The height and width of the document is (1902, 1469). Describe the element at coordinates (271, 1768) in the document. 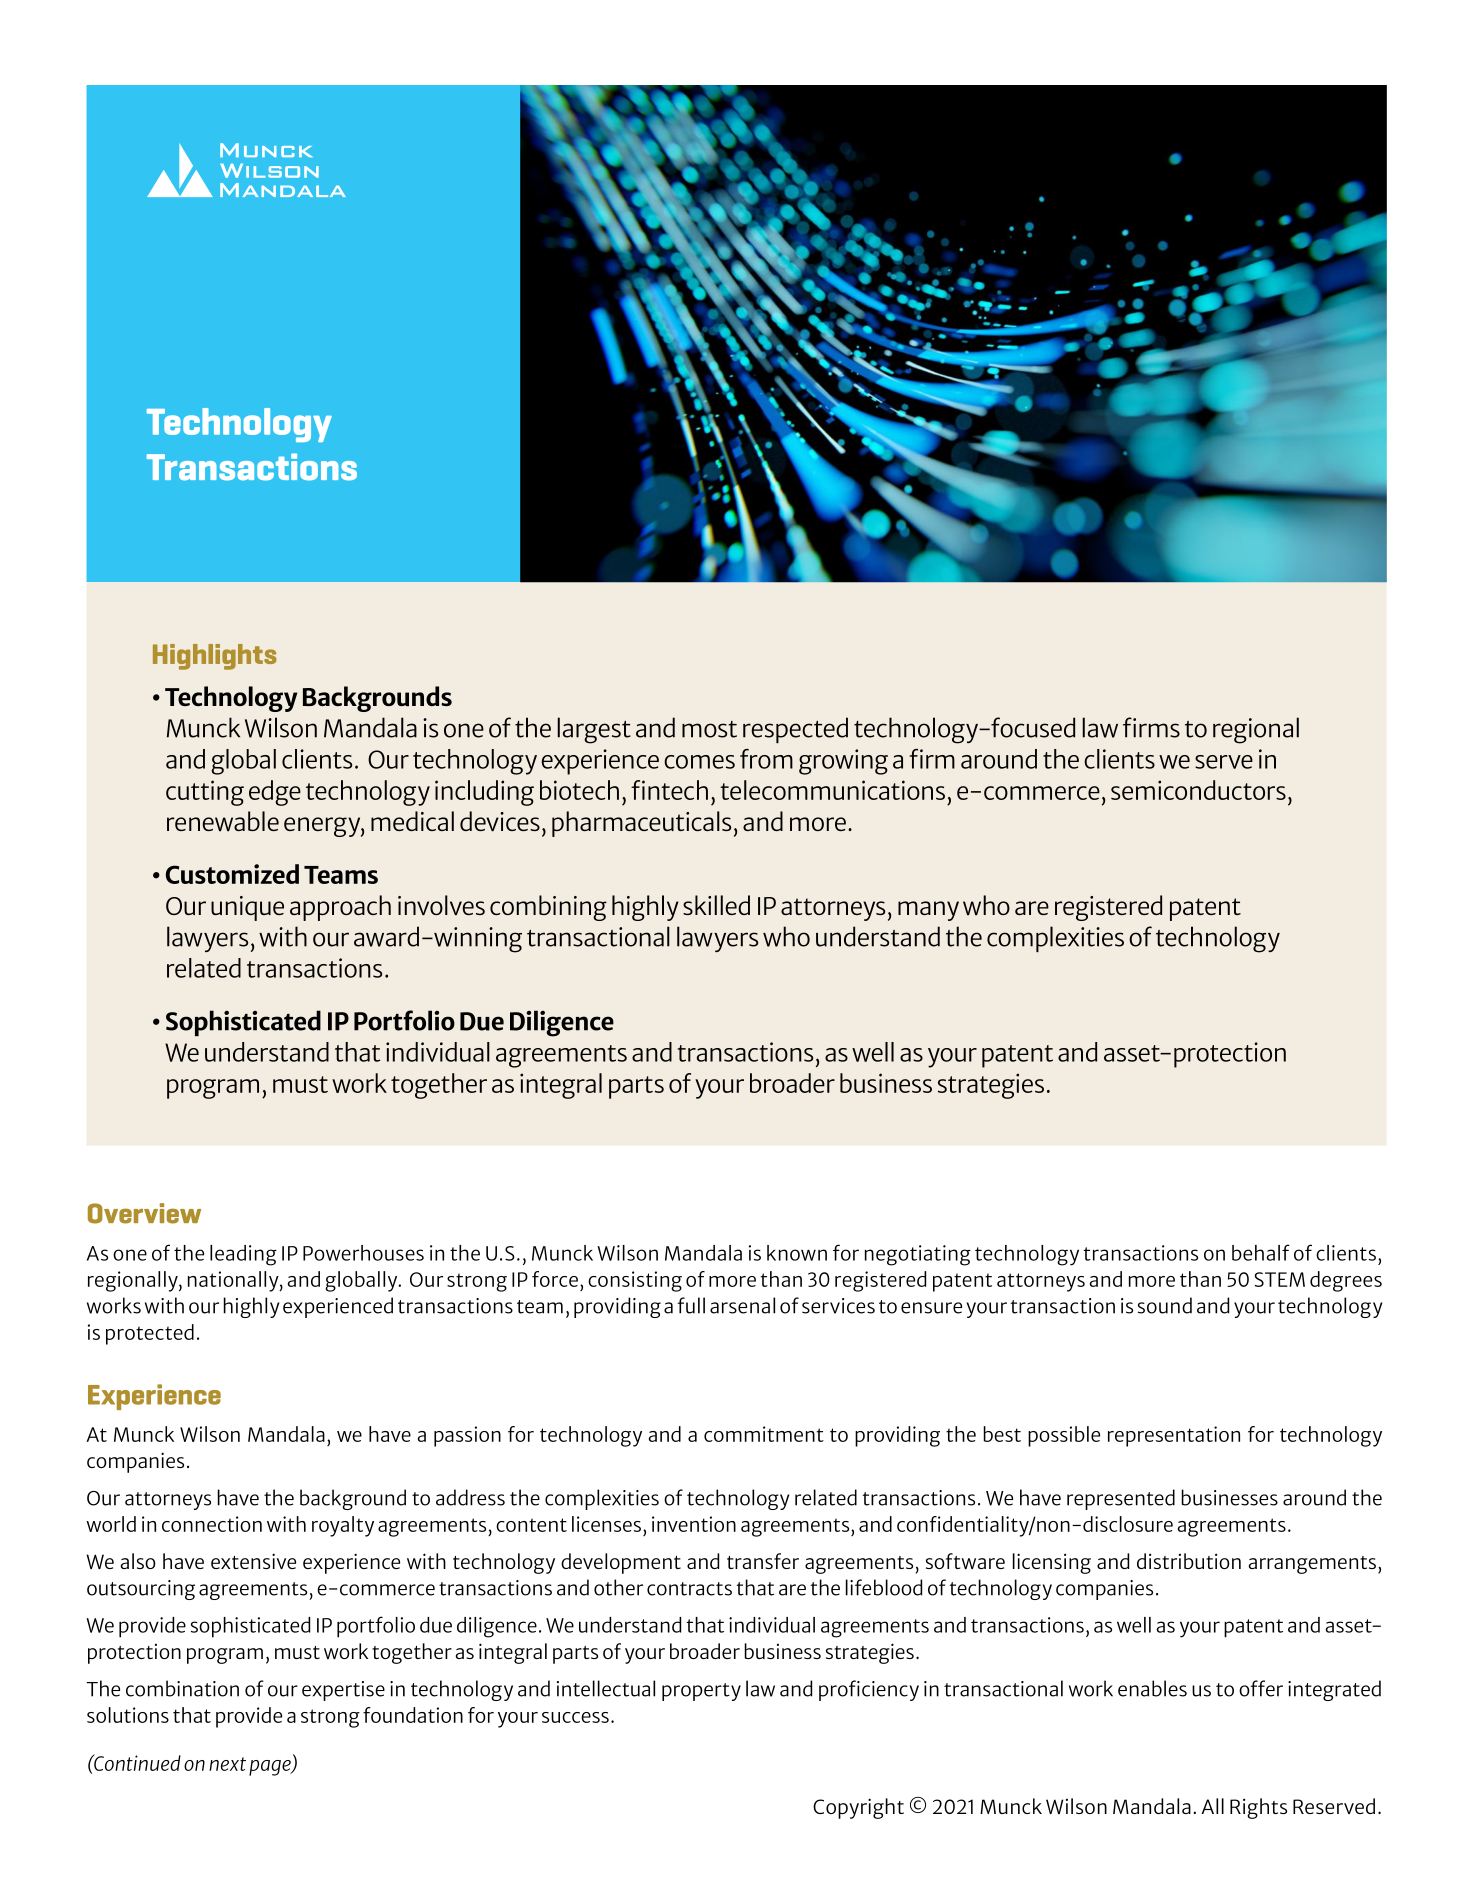

I see `page` at that location.
